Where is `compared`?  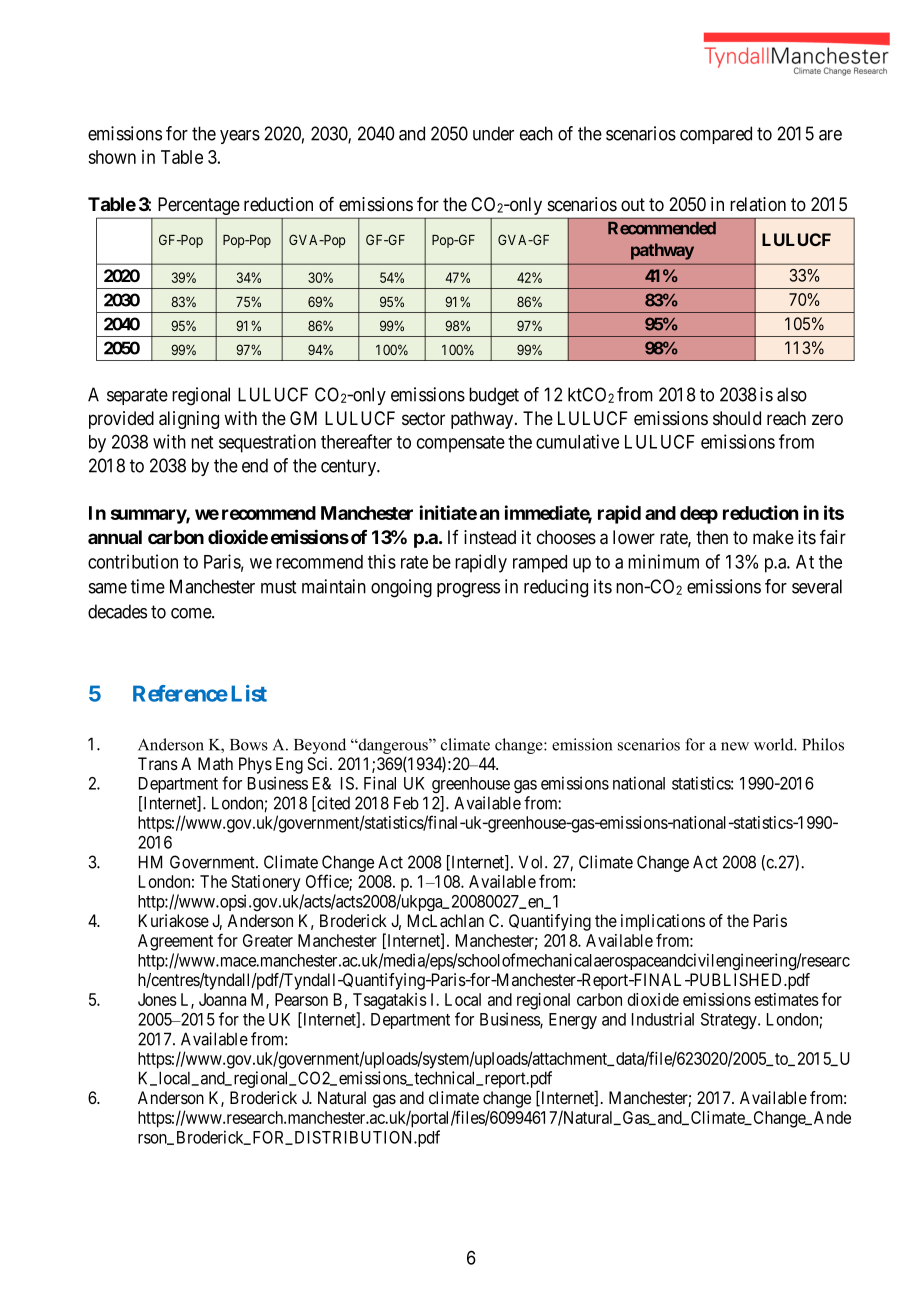 compared is located at coordinates (716, 135).
